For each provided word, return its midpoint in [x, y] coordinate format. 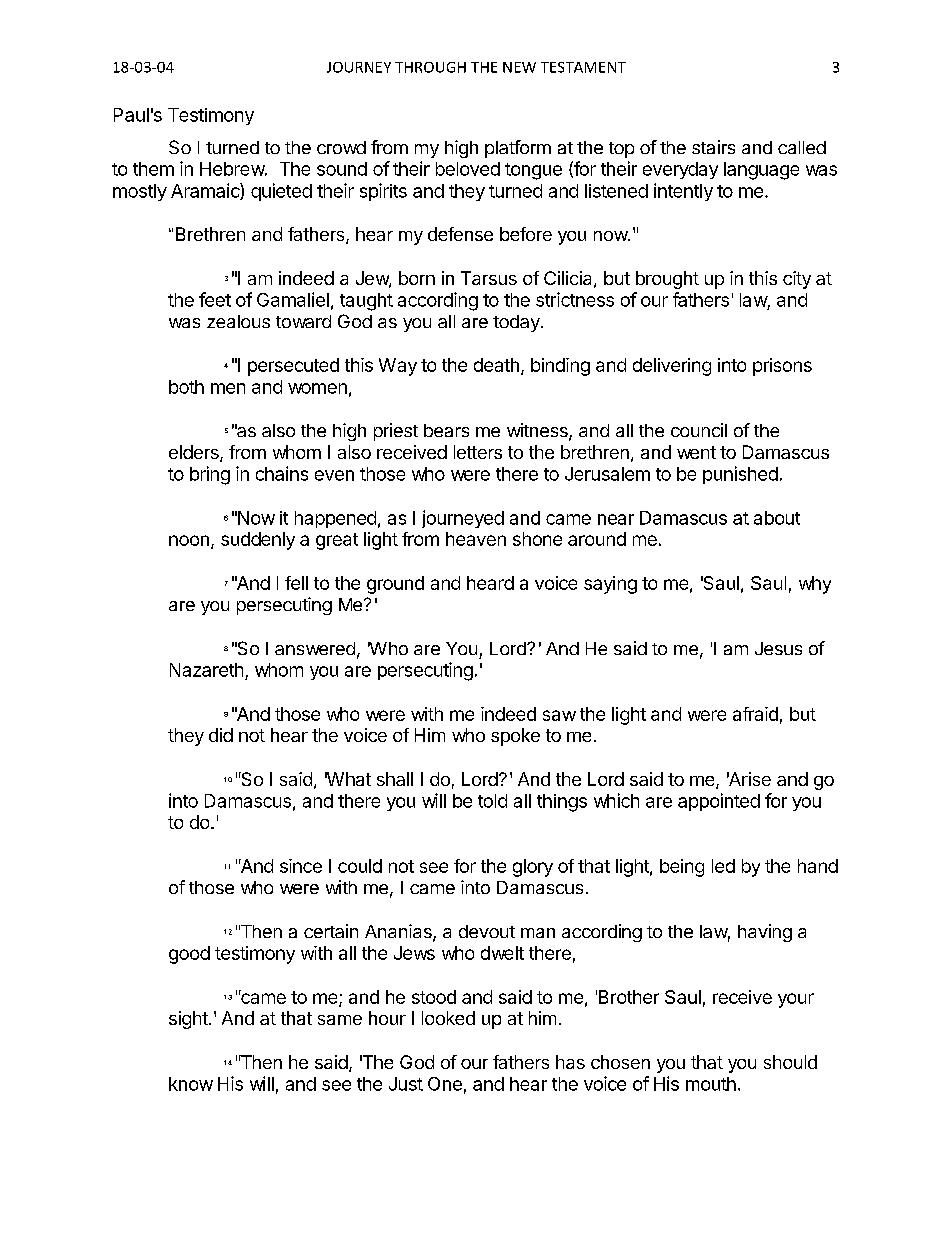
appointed [719, 802]
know [191, 1084]
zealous [238, 321]
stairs [713, 147]
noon [189, 540]
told [492, 801]
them [153, 169]
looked [448, 1018]
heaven [476, 539]
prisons [782, 367]
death [496, 365]
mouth [711, 1084]
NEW [519, 67]
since [301, 866]
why [815, 585]
